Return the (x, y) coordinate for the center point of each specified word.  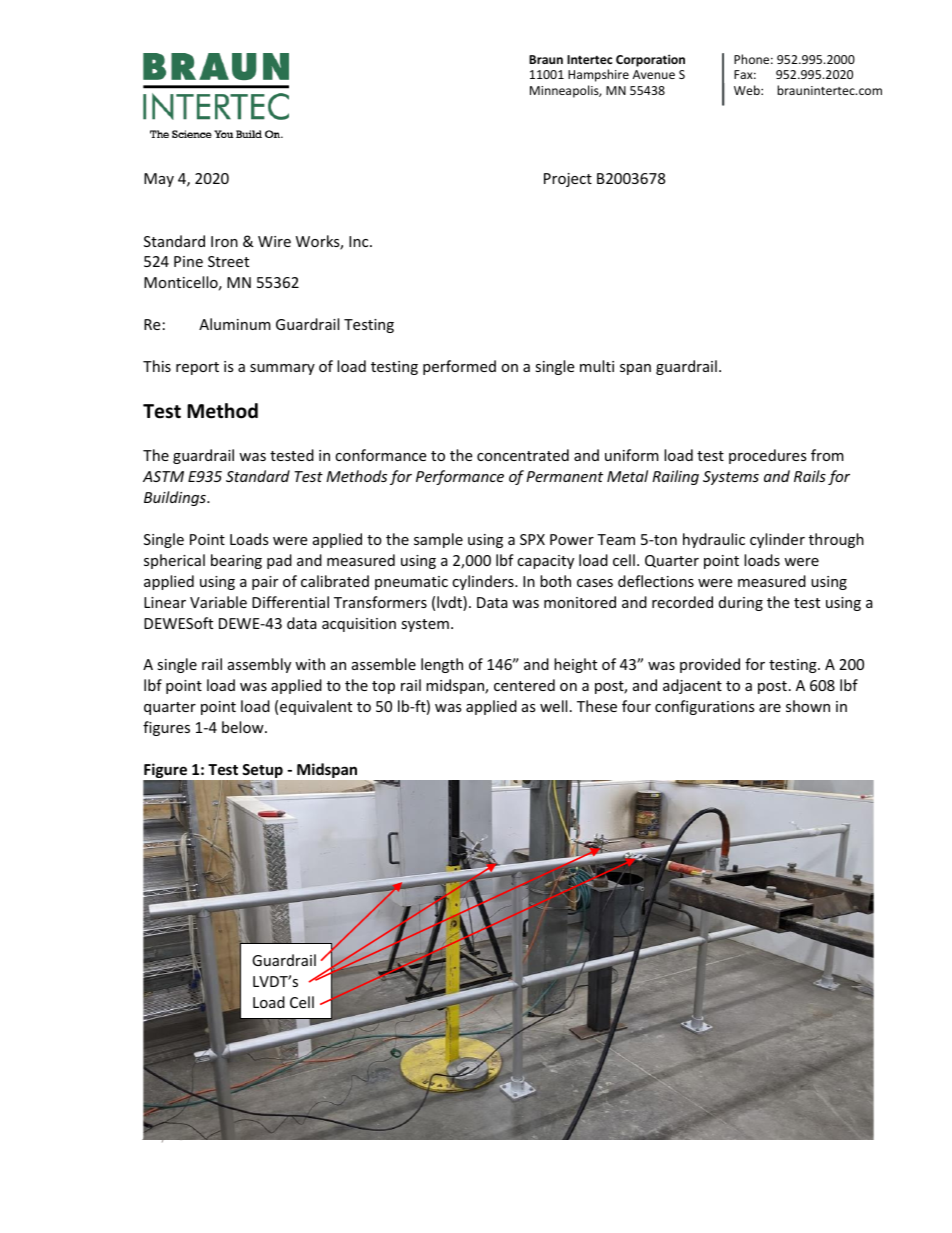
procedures (768, 456)
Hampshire (598, 75)
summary (282, 369)
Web (748, 90)
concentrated (523, 455)
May (159, 180)
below (244, 727)
